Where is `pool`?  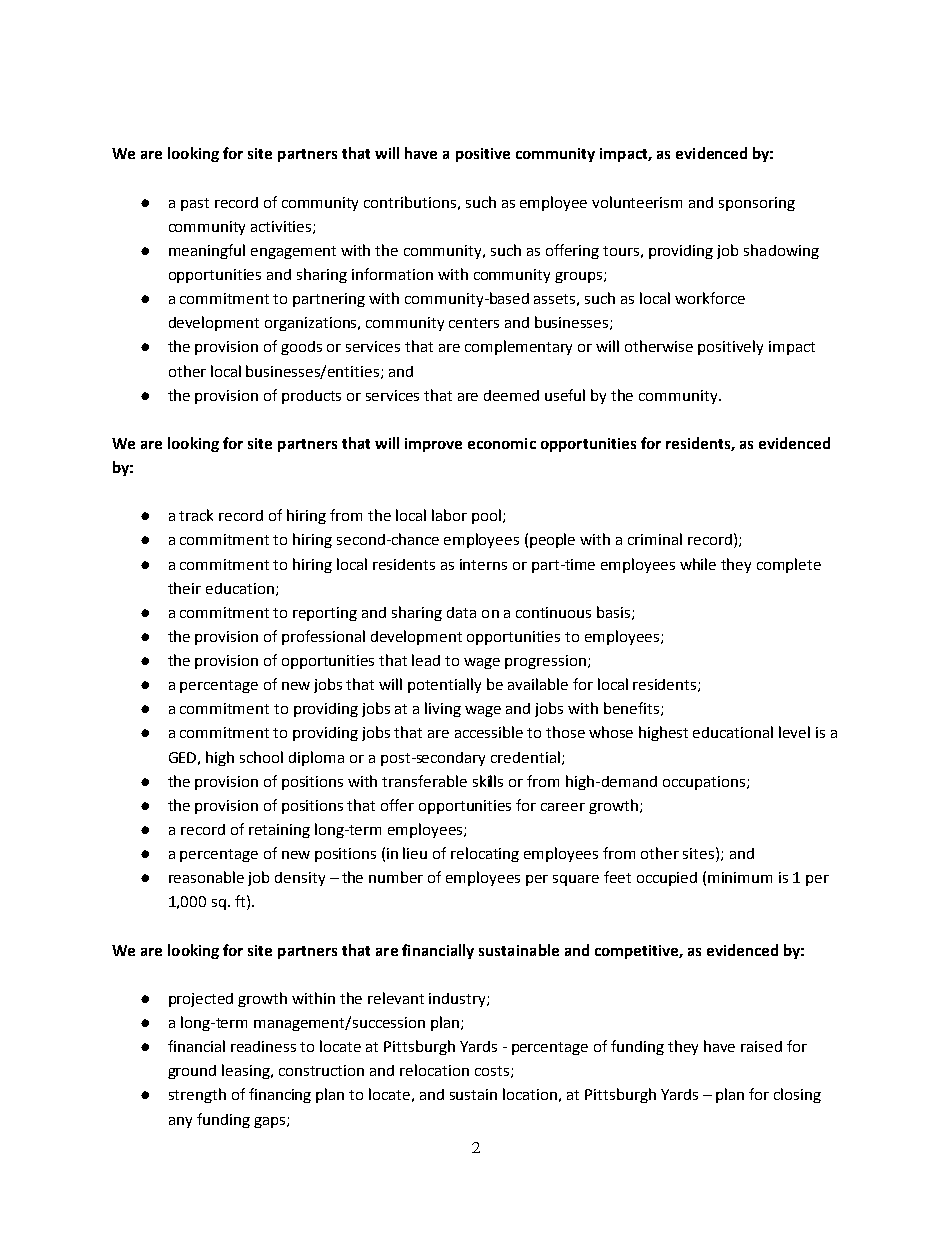
pool is located at coordinates (486, 516).
